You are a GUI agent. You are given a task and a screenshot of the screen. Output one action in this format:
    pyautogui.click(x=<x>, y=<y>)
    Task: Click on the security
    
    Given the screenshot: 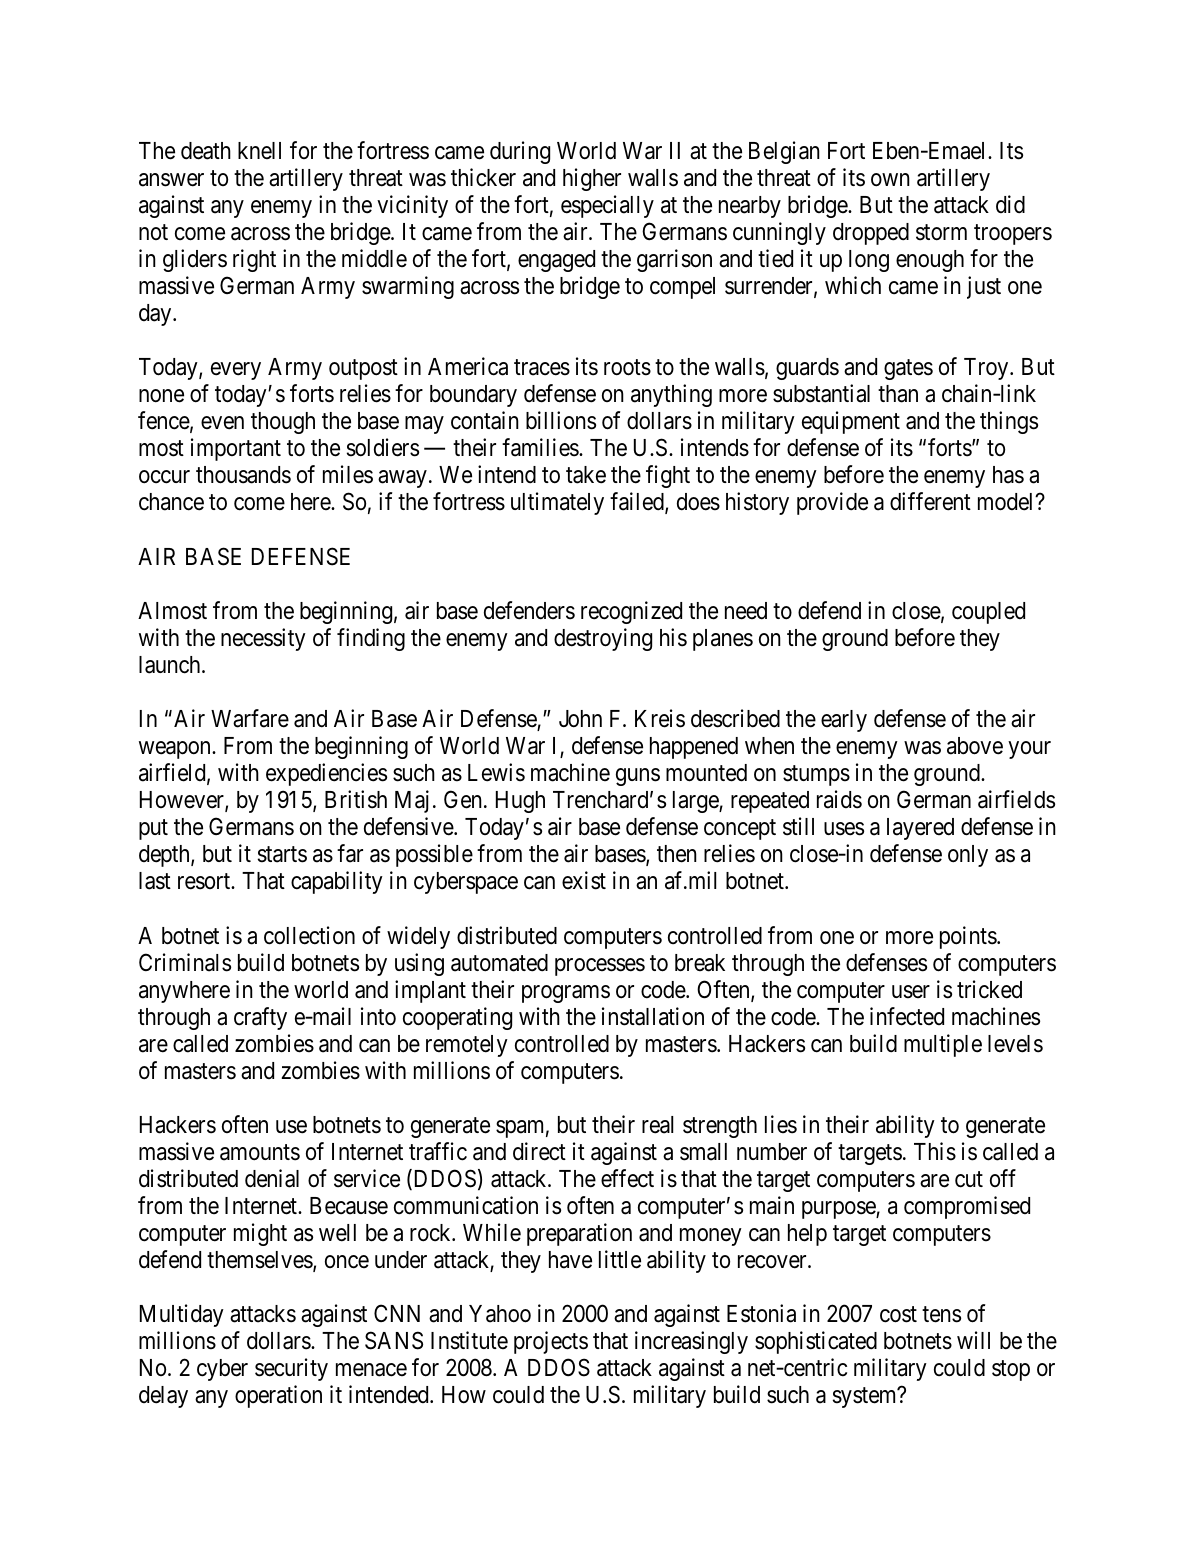 What is the action you would take?
    pyautogui.click(x=291, y=1369)
